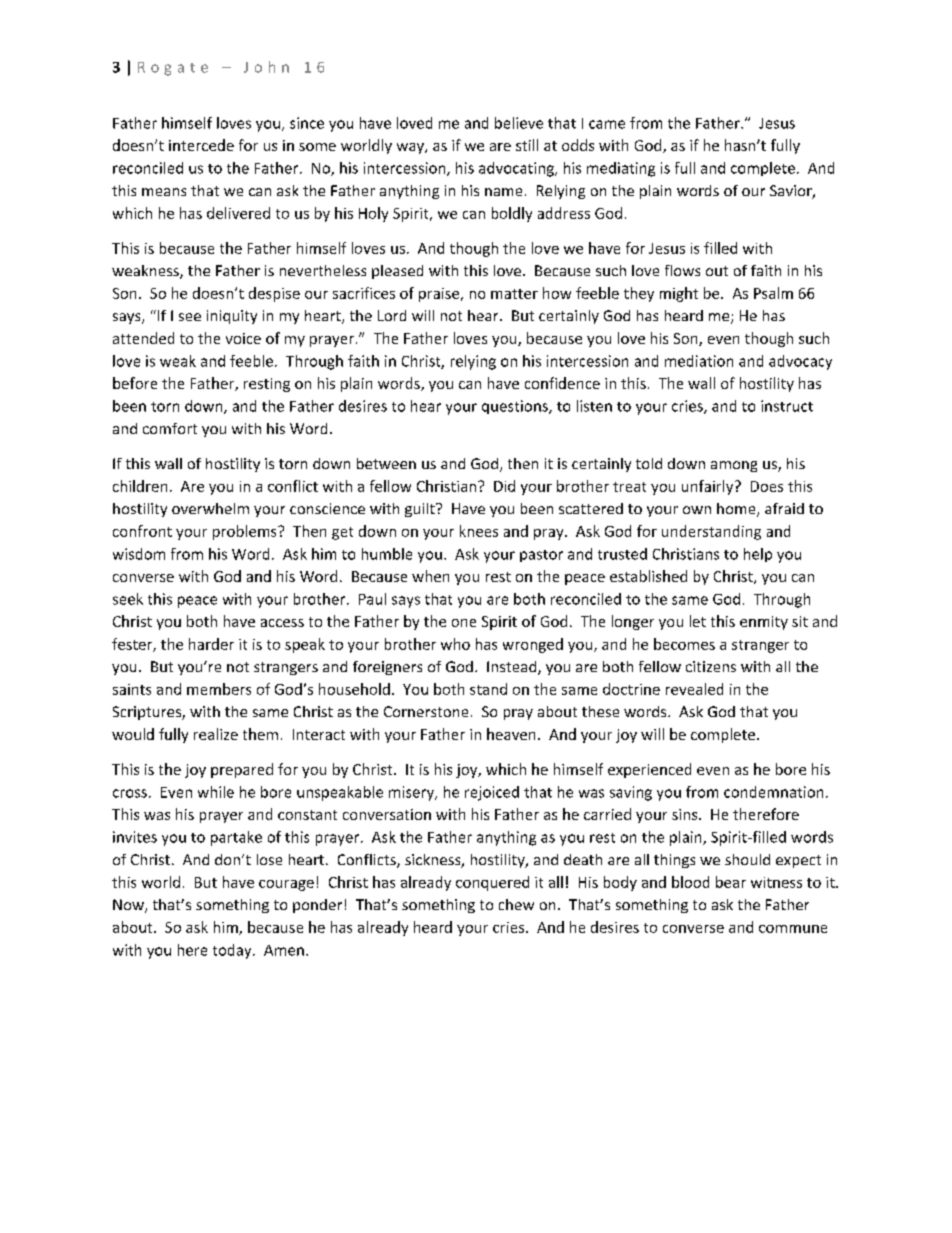  I want to click on believe, so click(519, 123).
